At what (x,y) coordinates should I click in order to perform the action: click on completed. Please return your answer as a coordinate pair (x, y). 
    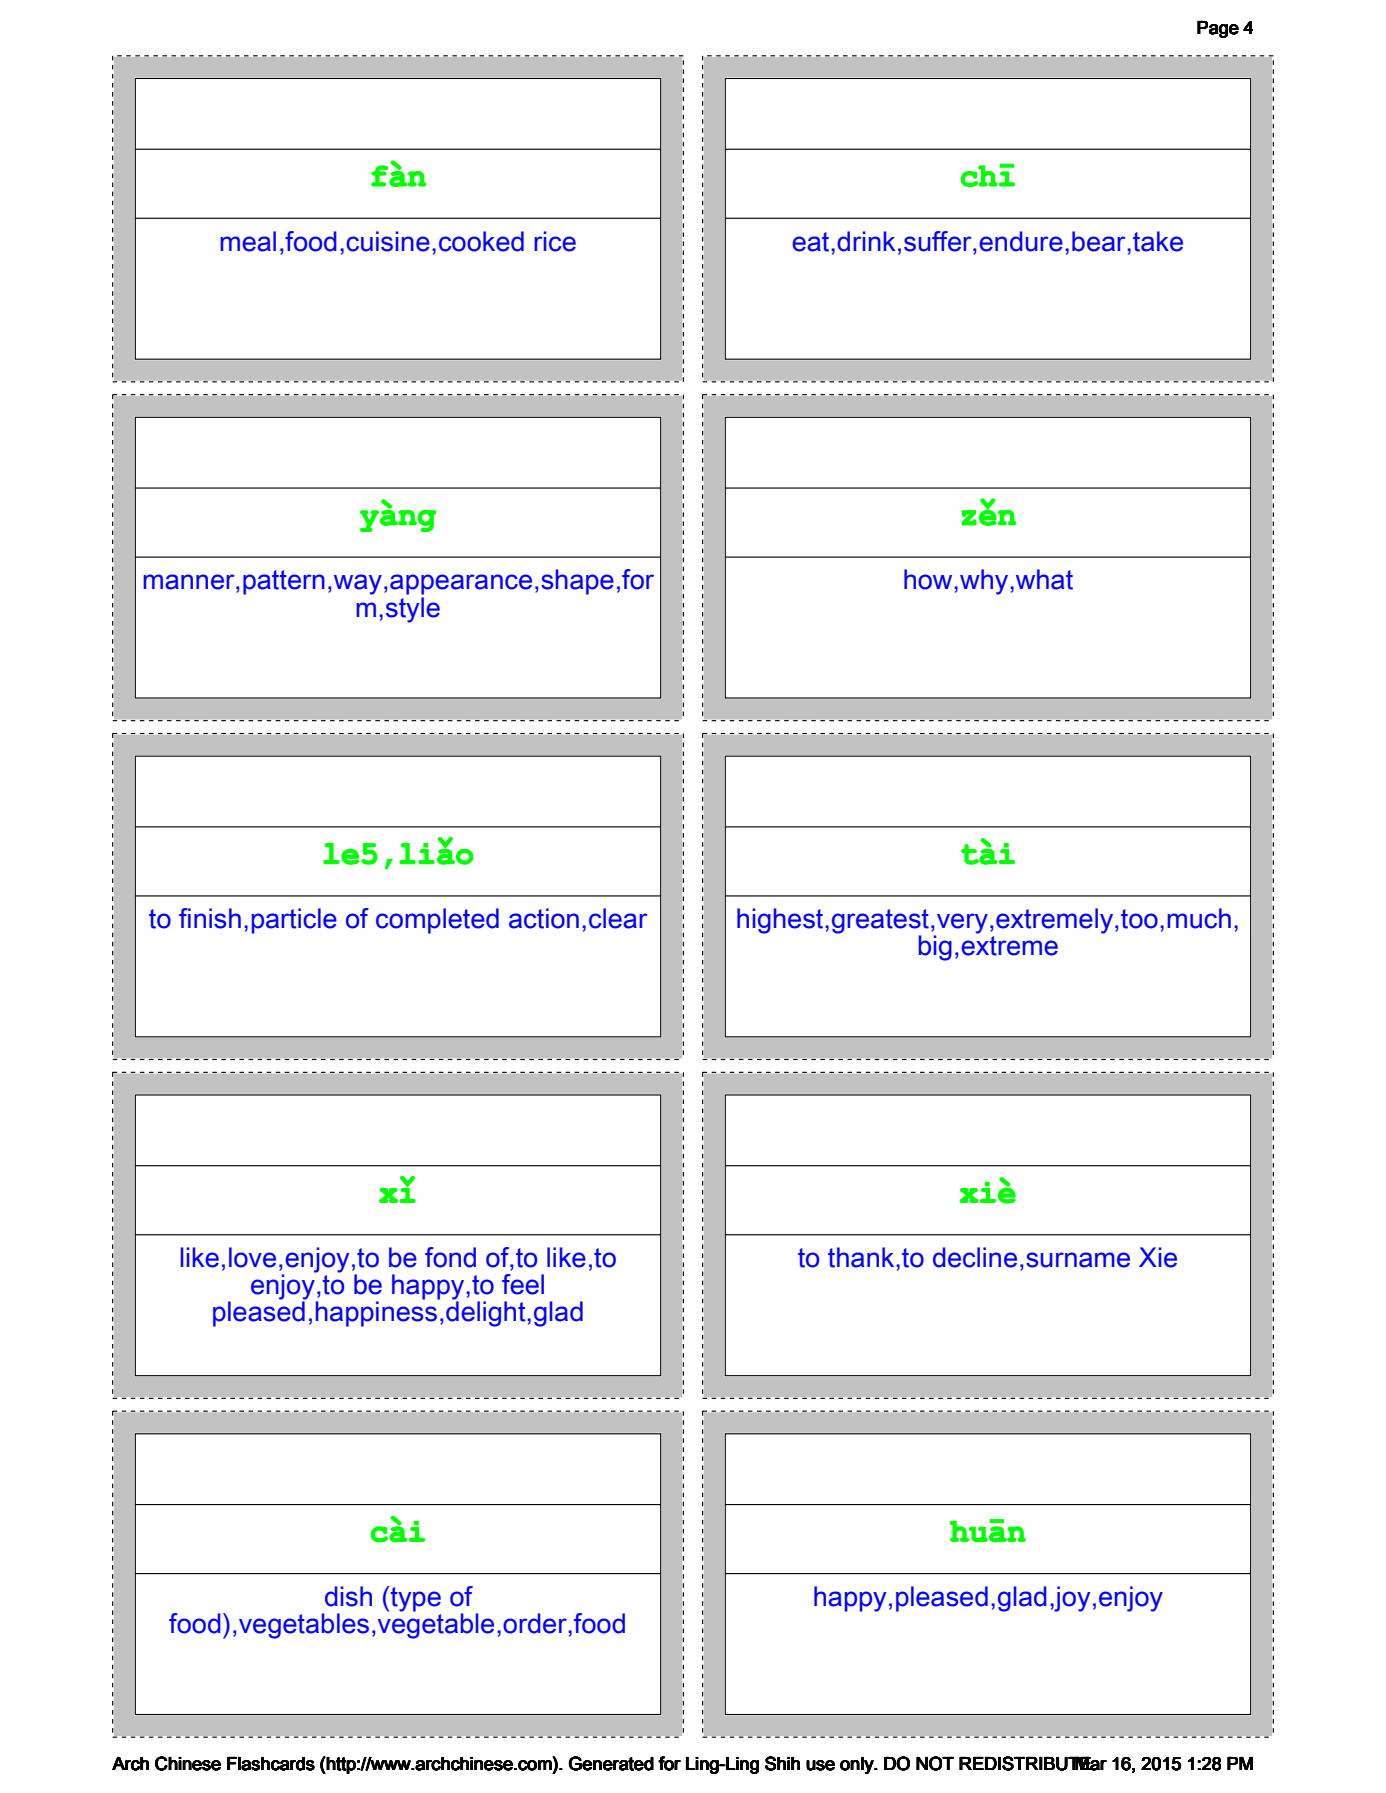
    Looking at the image, I should click on (437, 921).
